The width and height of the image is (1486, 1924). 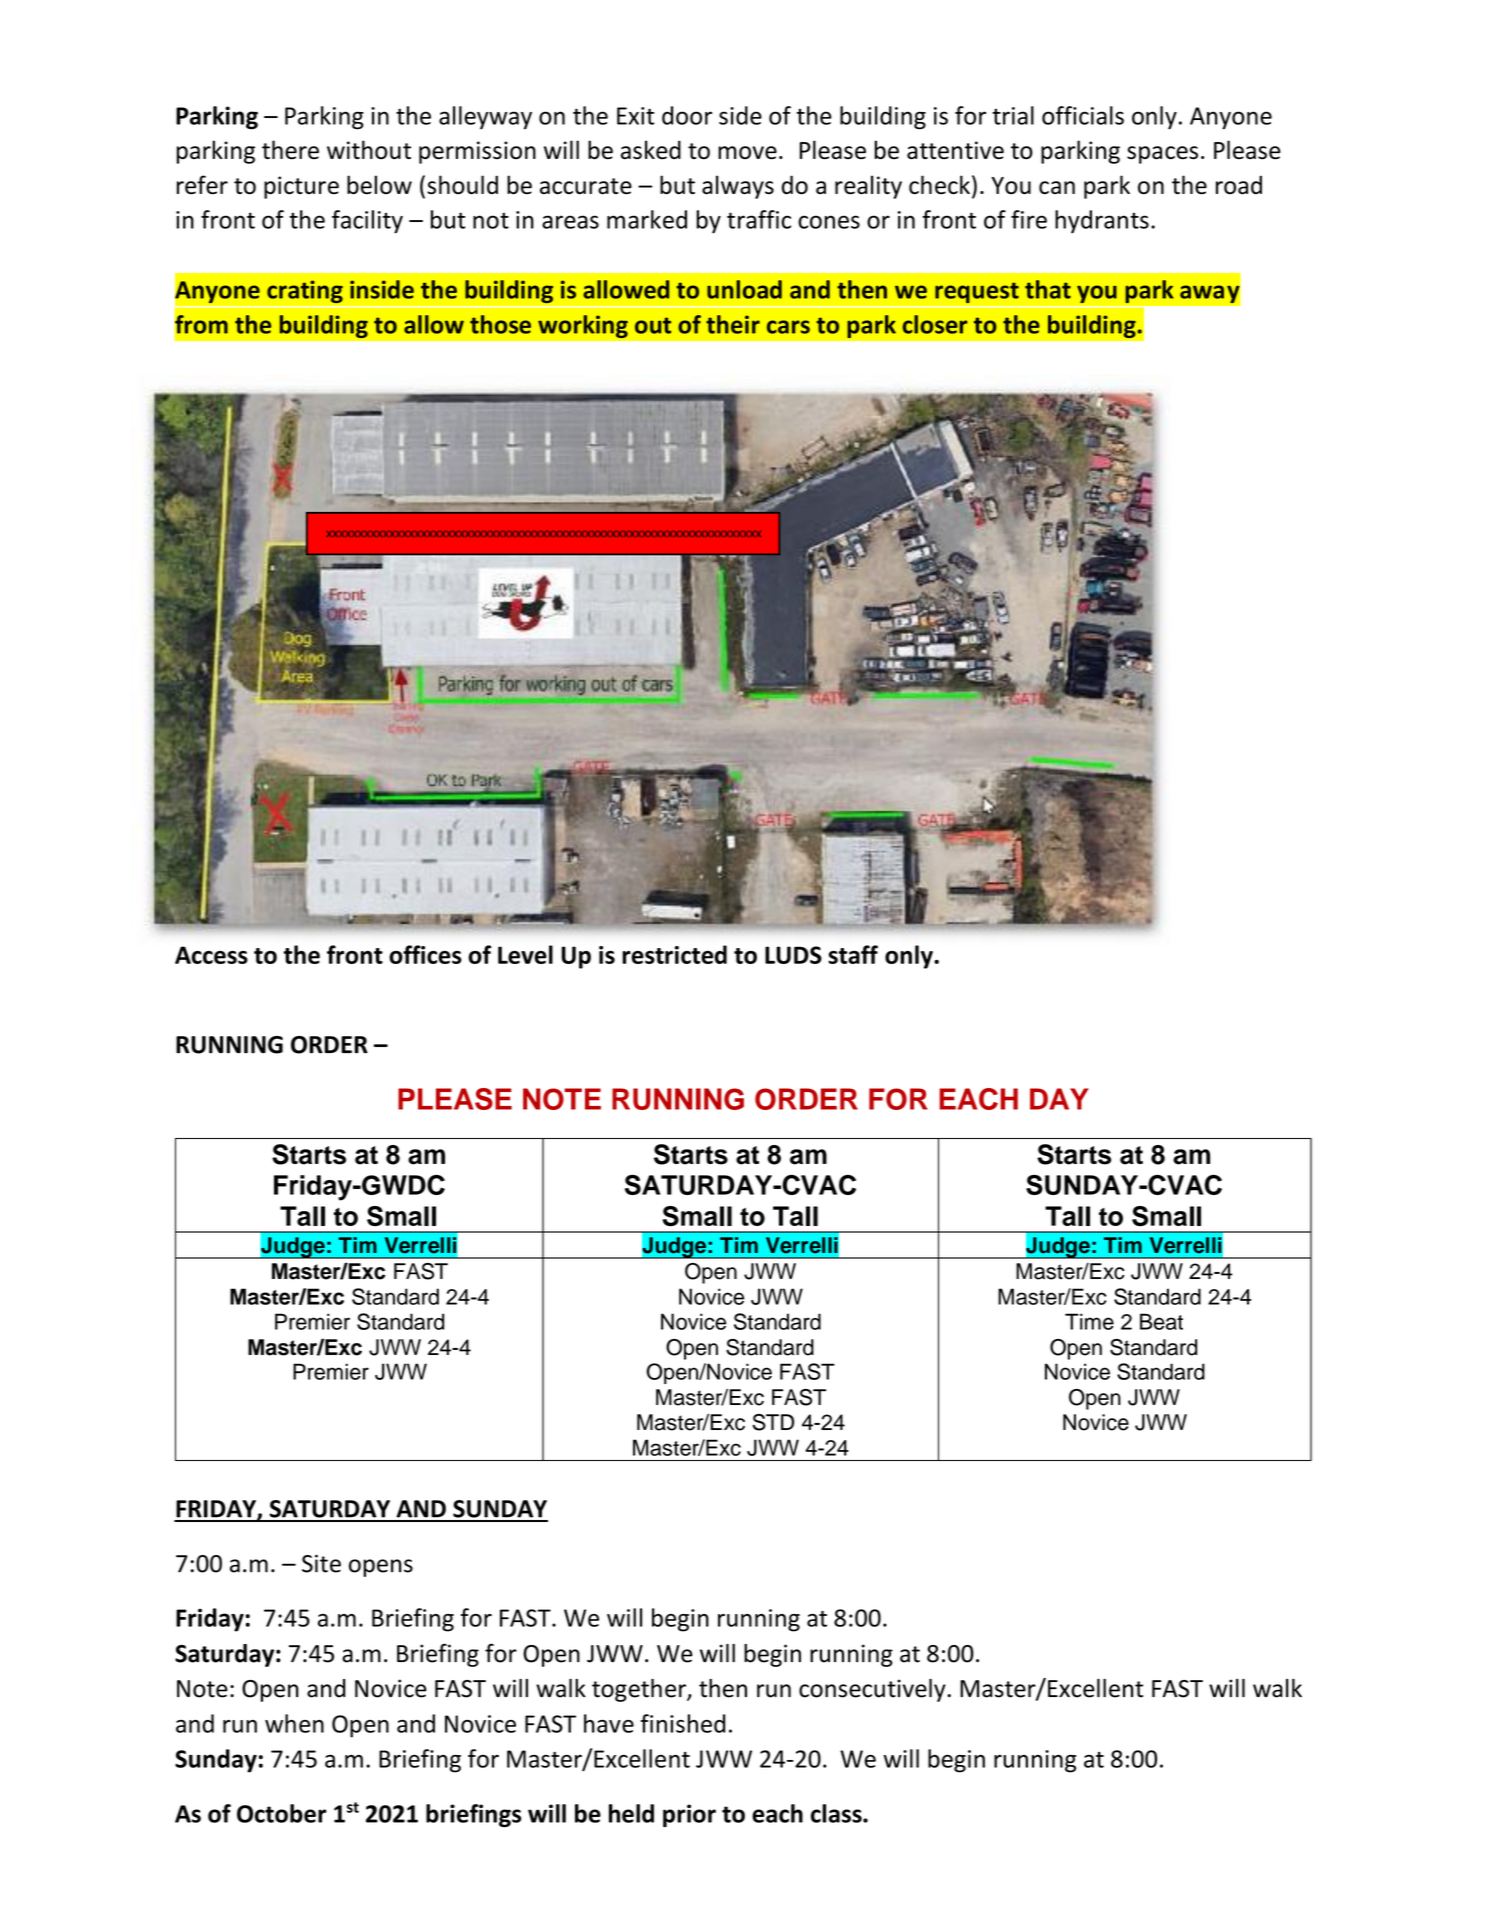 I want to click on their, so click(x=733, y=324).
